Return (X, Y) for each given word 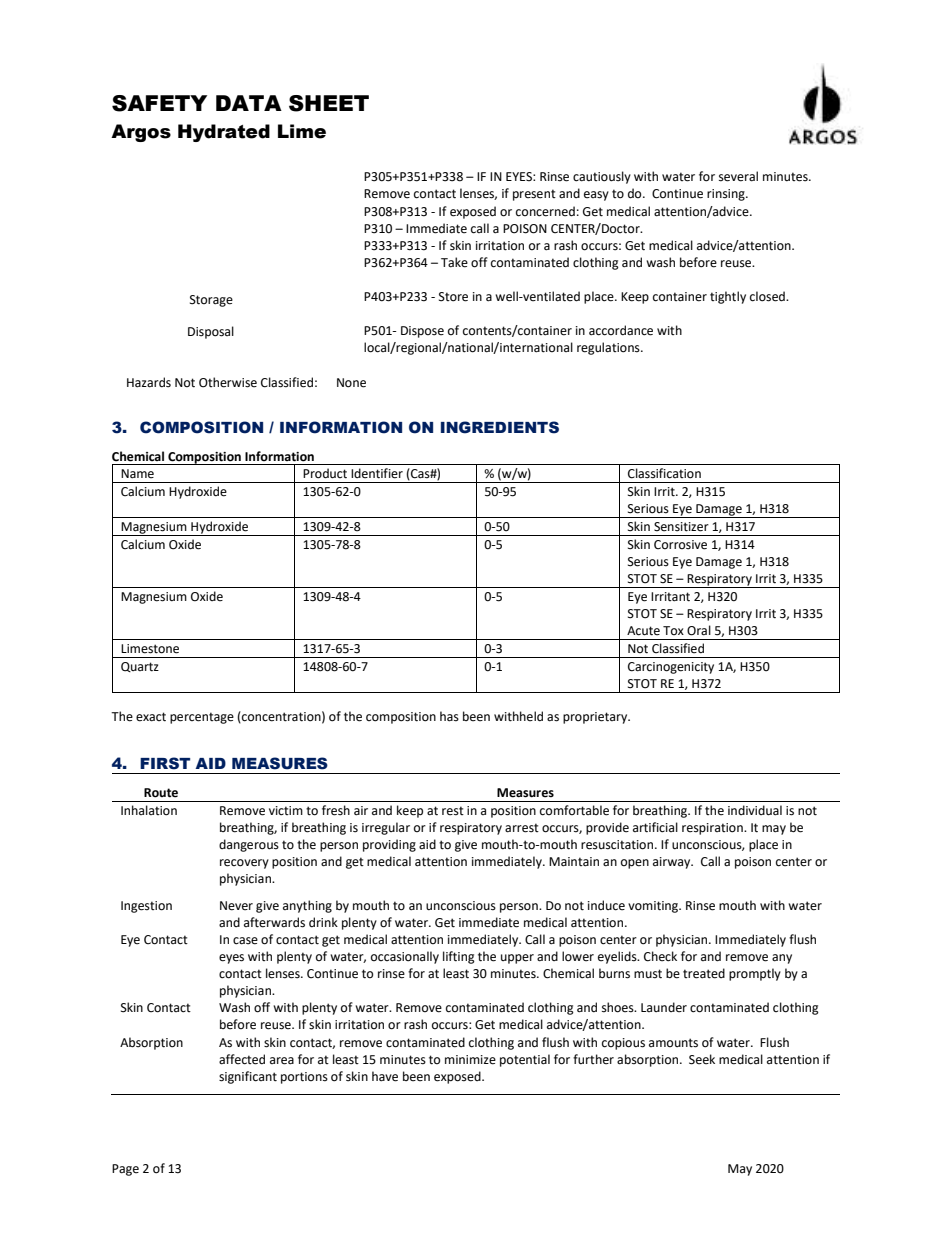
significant (248, 1077)
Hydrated (224, 133)
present (534, 195)
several (738, 176)
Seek (702, 1059)
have (385, 1076)
